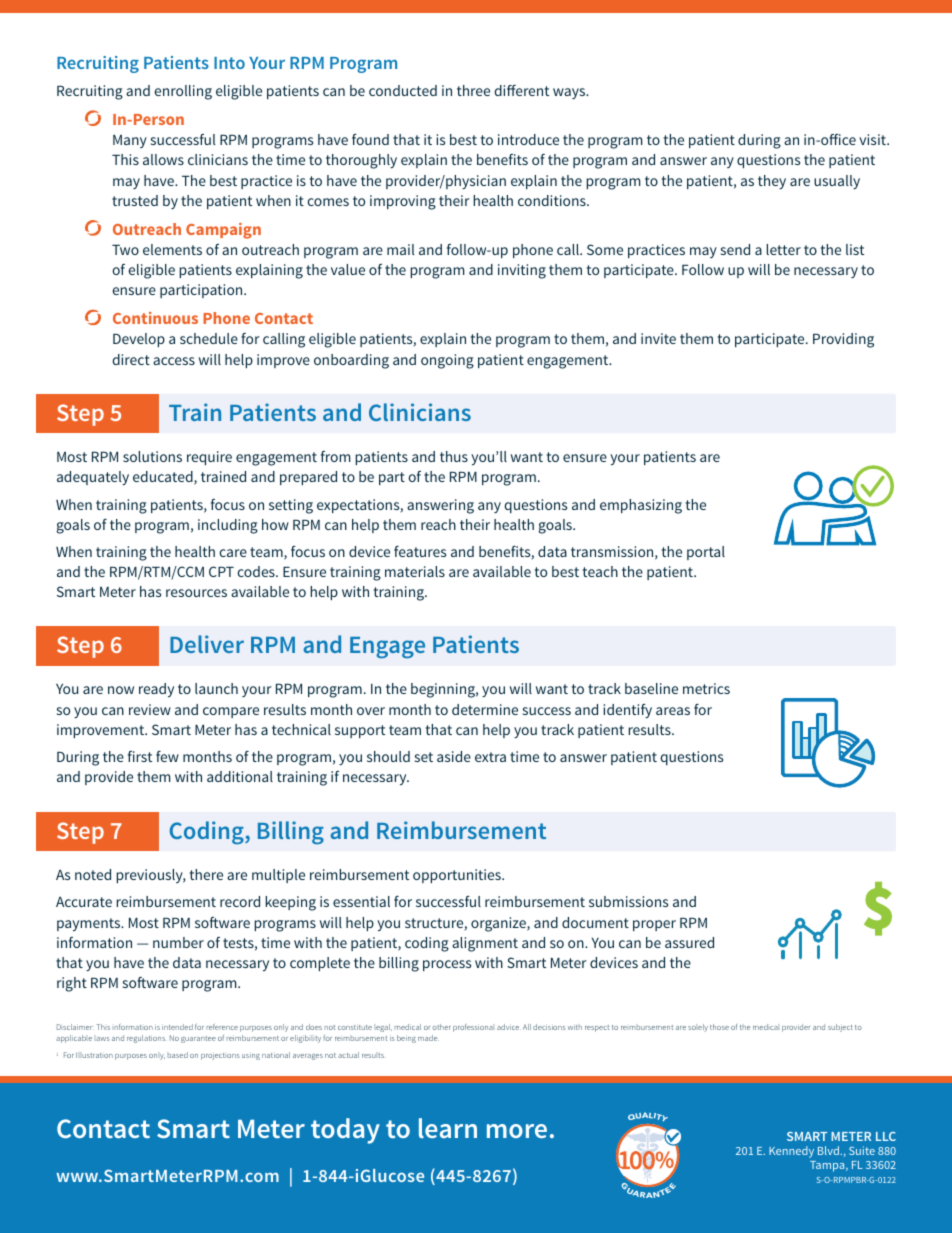 This screenshot has width=952, height=1233. What do you see at coordinates (843, 340) in the screenshot?
I see `Providing` at bounding box center [843, 340].
